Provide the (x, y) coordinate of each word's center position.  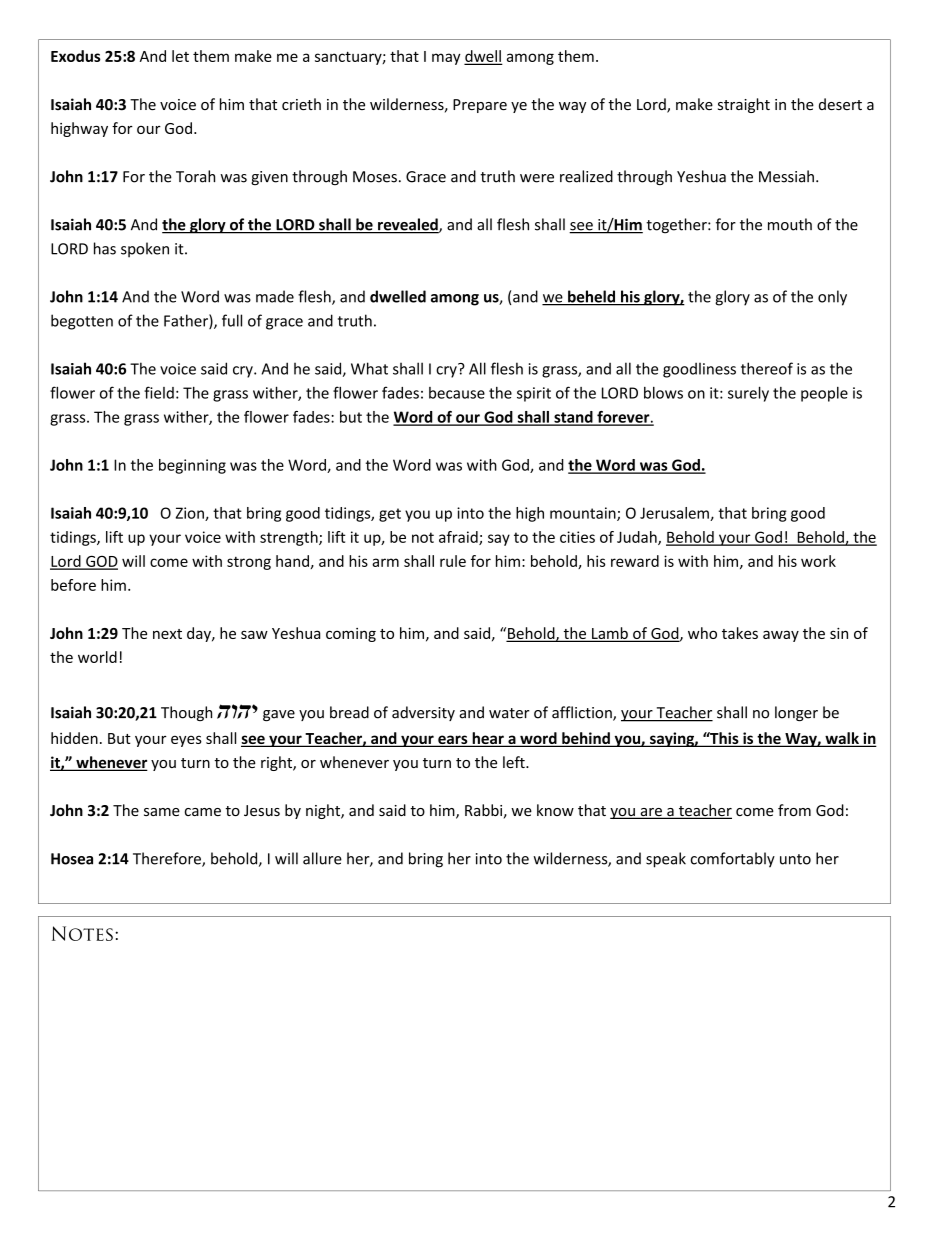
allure (322, 858)
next (167, 634)
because (457, 393)
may (446, 59)
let (180, 56)
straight (744, 105)
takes (740, 633)
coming (351, 635)
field (159, 392)
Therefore (168, 859)
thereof (767, 368)
